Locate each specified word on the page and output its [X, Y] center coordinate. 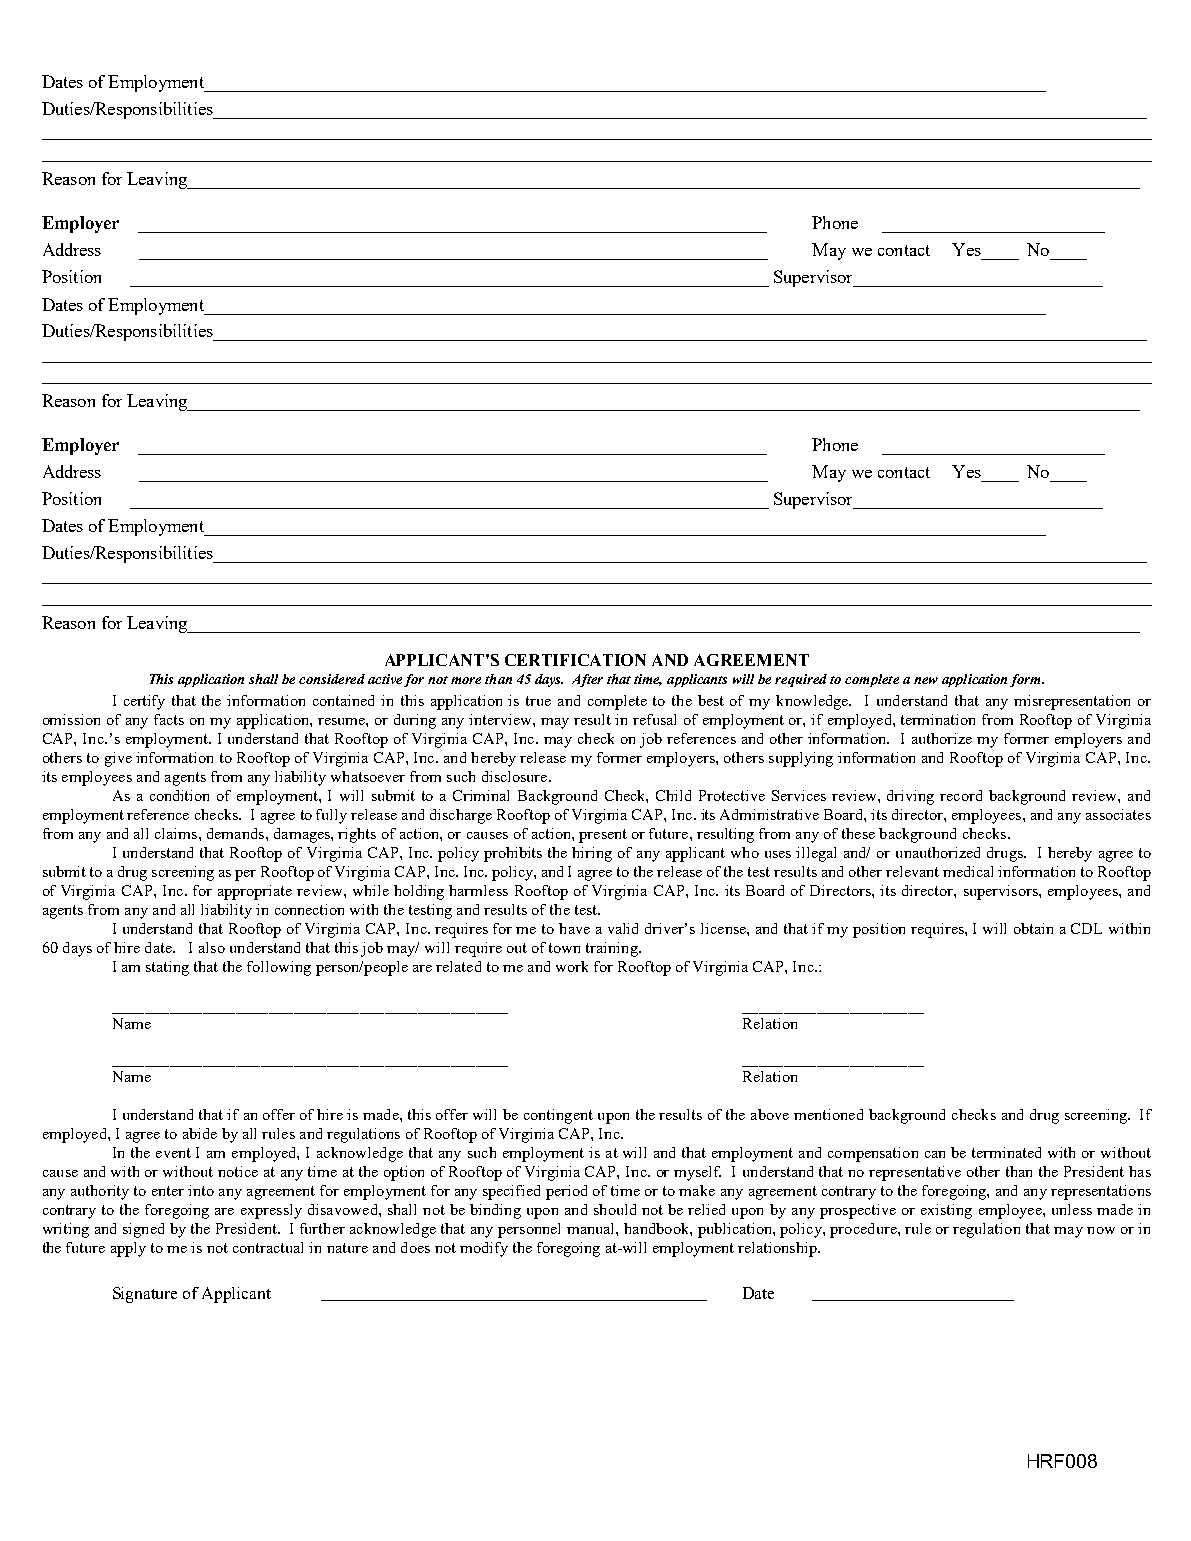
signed [143, 1230]
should [615, 1209]
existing [946, 1211]
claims [177, 833]
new [926, 680]
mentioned [828, 1114]
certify [144, 702]
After [587, 680]
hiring [592, 854]
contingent [558, 1116]
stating [167, 968]
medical [968, 871]
